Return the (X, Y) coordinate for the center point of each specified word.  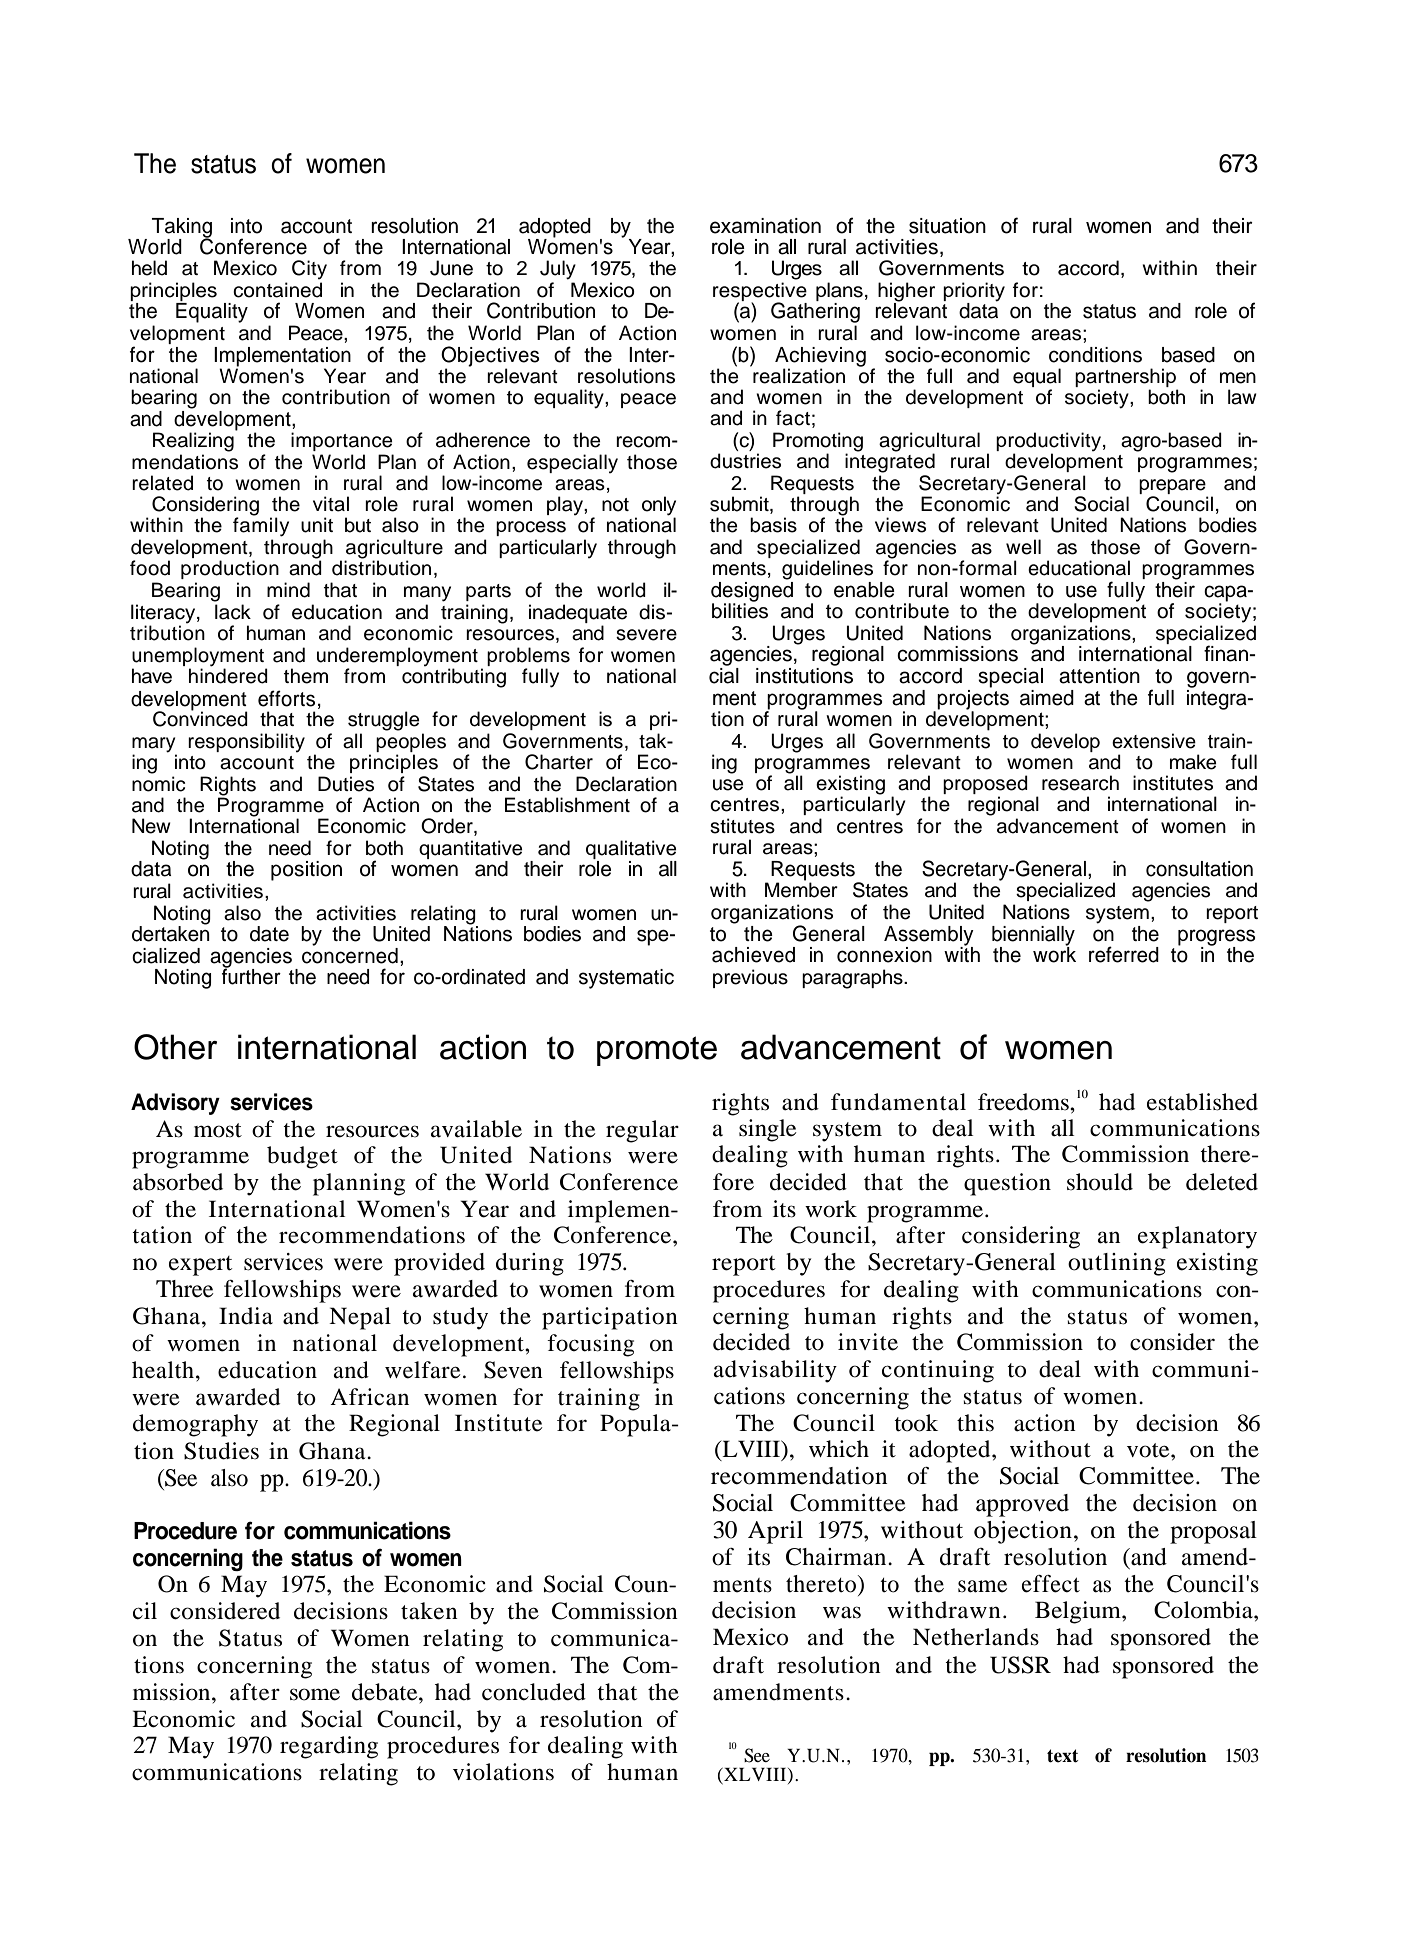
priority (974, 292)
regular (642, 1131)
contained (277, 290)
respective (760, 292)
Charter (559, 762)
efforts (286, 698)
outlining (1117, 1264)
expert (200, 1266)
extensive (1154, 741)
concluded (534, 1692)
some (315, 1694)
